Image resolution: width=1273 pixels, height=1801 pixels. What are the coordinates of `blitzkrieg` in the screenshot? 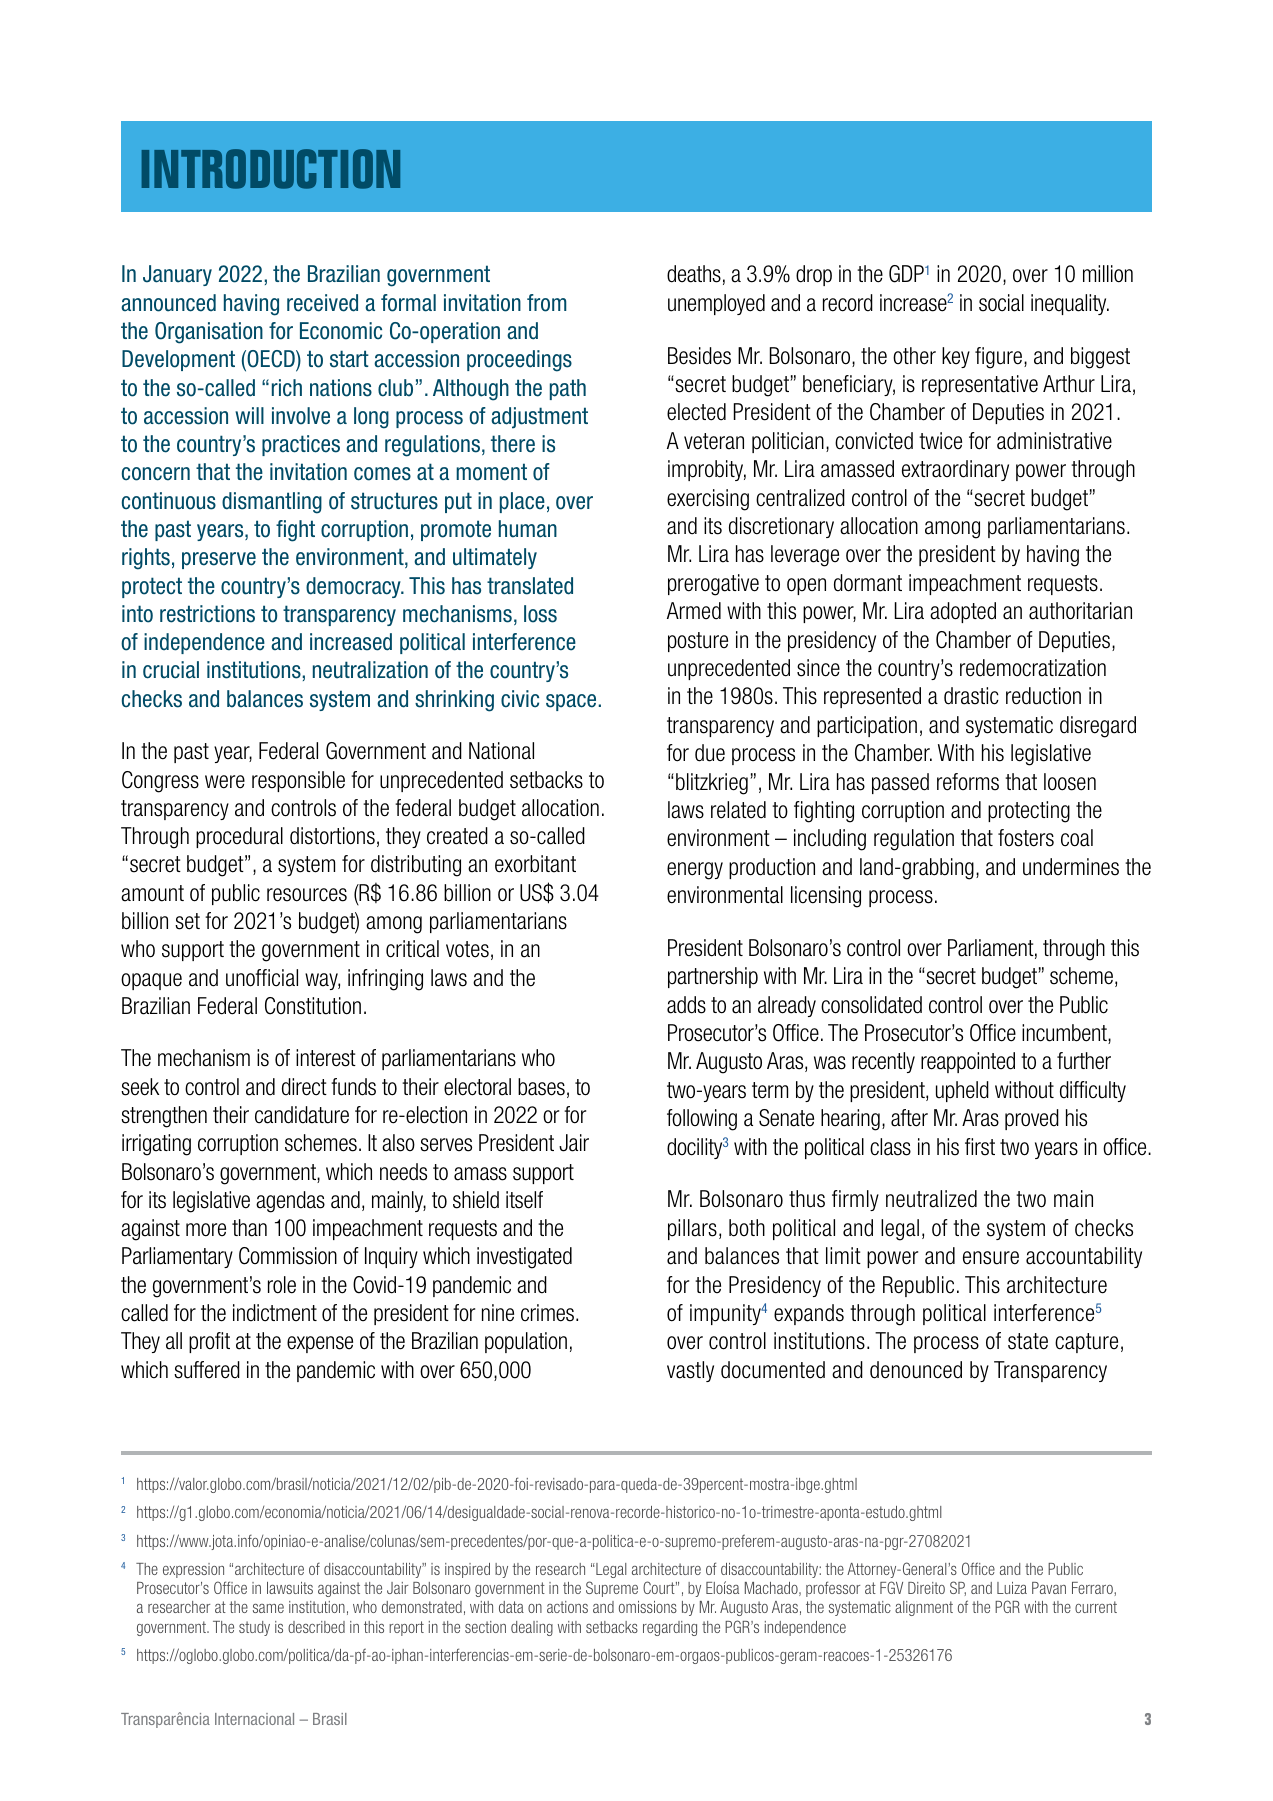 It's located at (712, 784).
